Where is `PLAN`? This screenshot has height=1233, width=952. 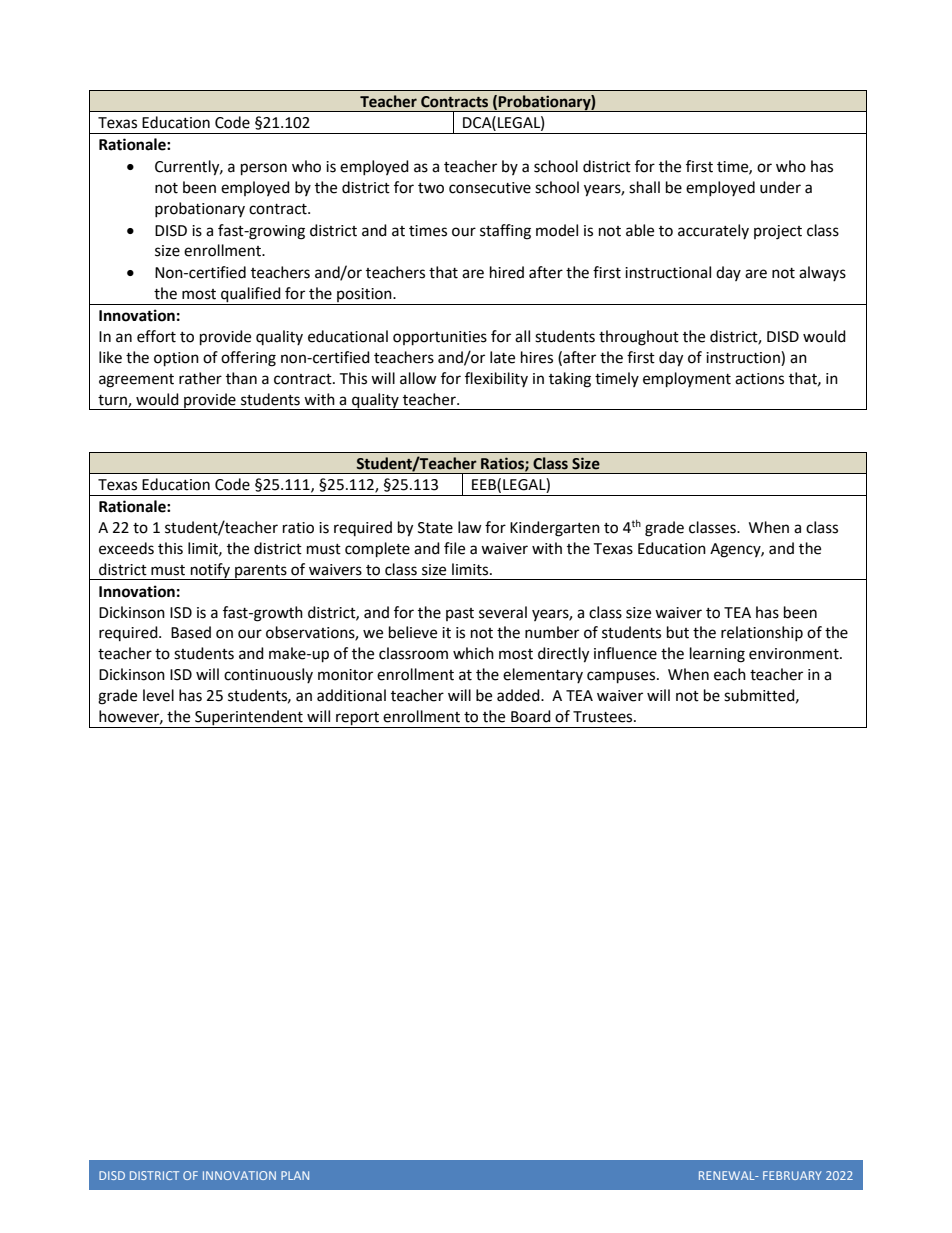
PLAN is located at coordinates (295, 1175).
